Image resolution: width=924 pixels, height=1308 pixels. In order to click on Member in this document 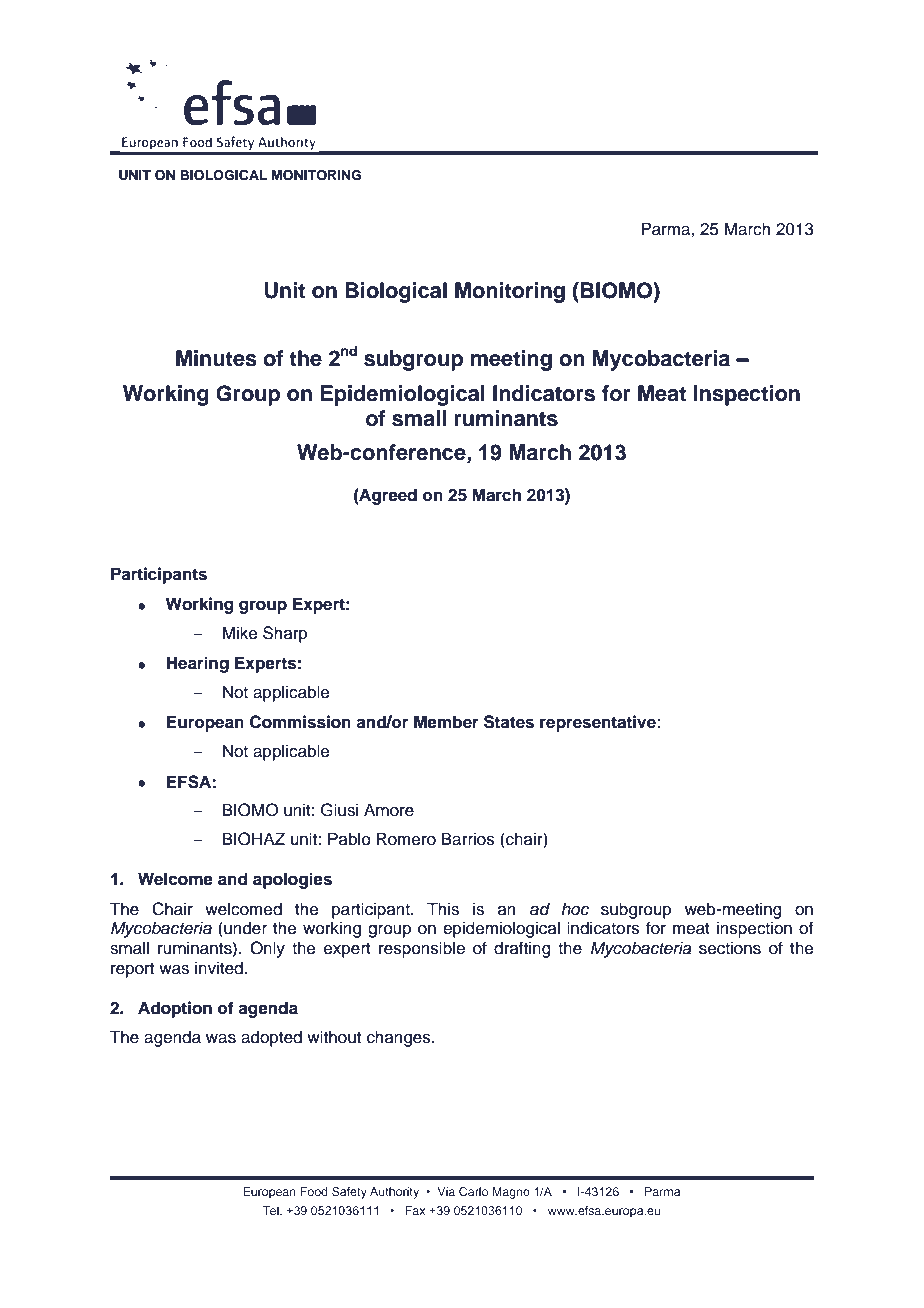, I will do `click(446, 722)`.
